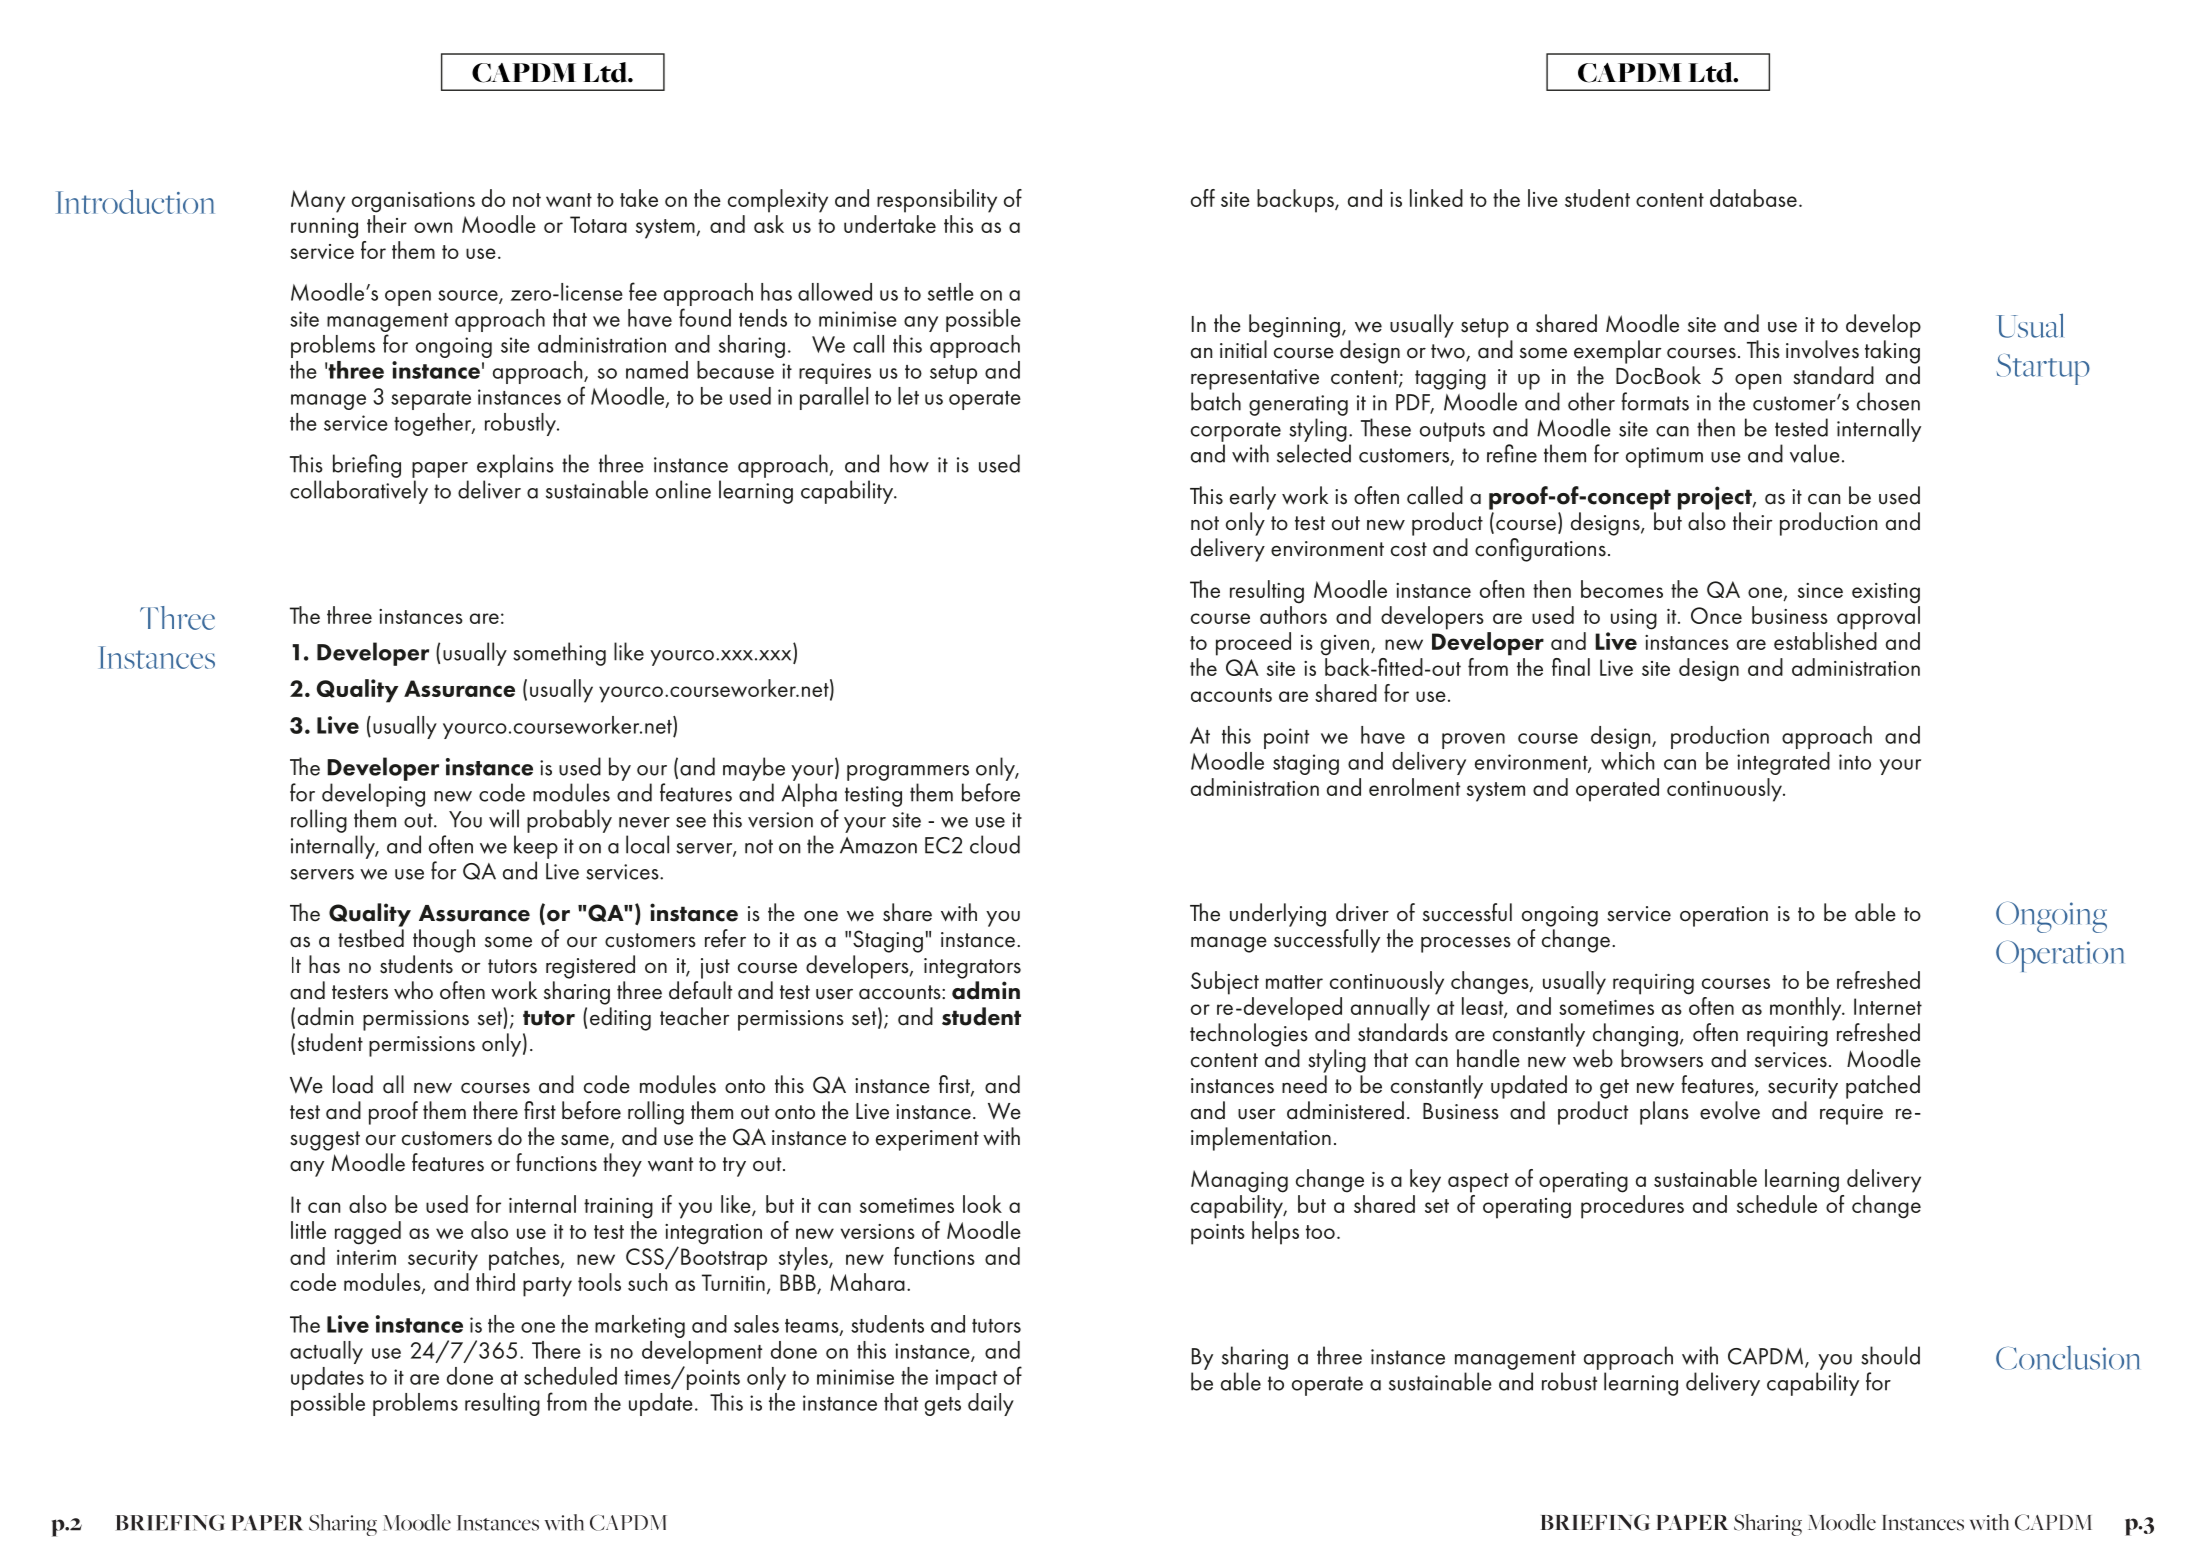 This document has width=2211, height=1564. What do you see at coordinates (413, 990) in the document?
I see `who` at bounding box center [413, 990].
